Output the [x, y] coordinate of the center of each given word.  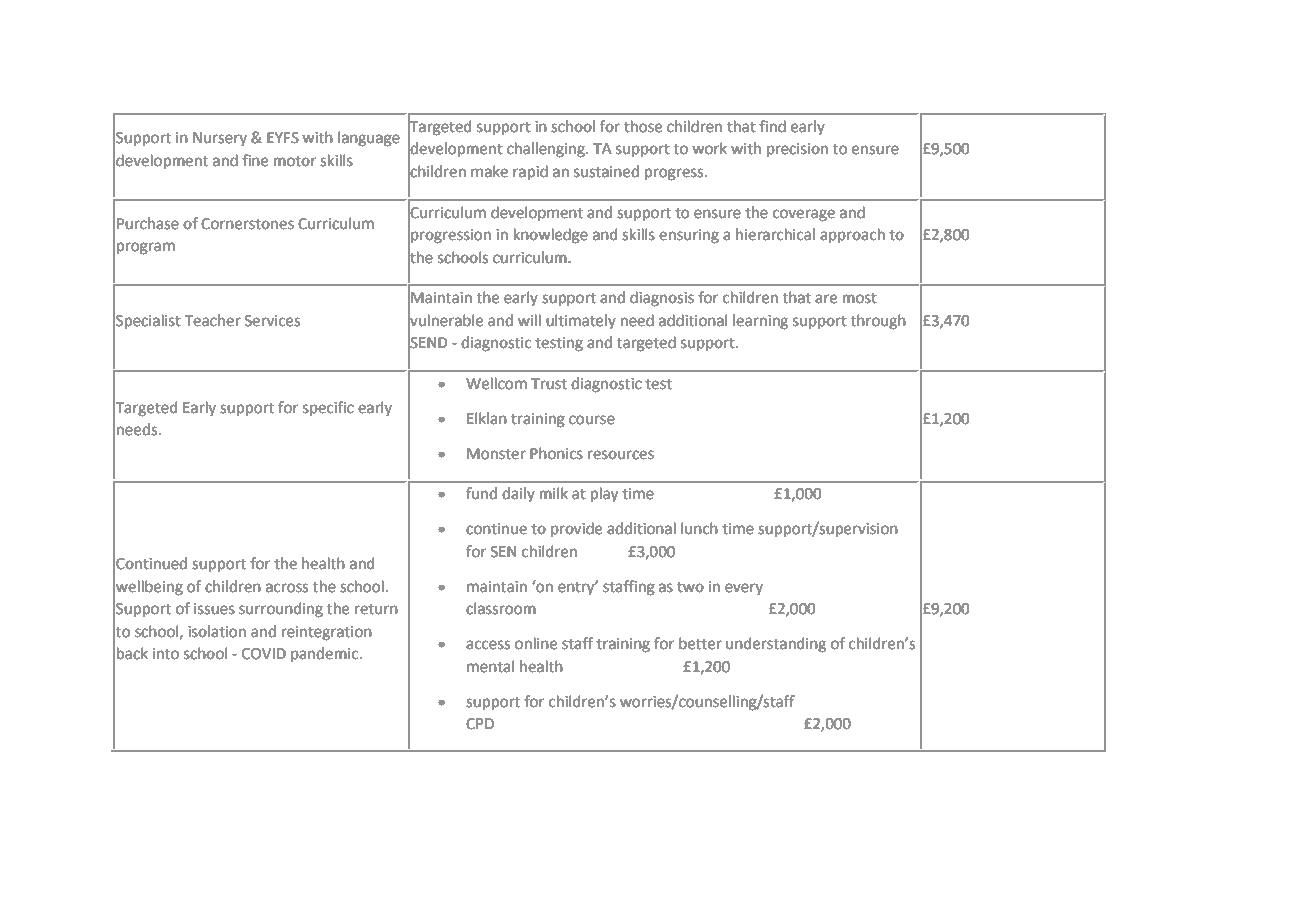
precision [797, 150]
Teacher [213, 320]
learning [760, 322]
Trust [549, 384]
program [146, 248]
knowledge [551, 236]
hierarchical [775, 234]
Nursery [220, 139]
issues [214, 609]
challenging [547, 150]
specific [328, 408]
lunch [699, 528]
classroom [501, 608]
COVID [264, 654]
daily [518, 494]
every [744, 589]
